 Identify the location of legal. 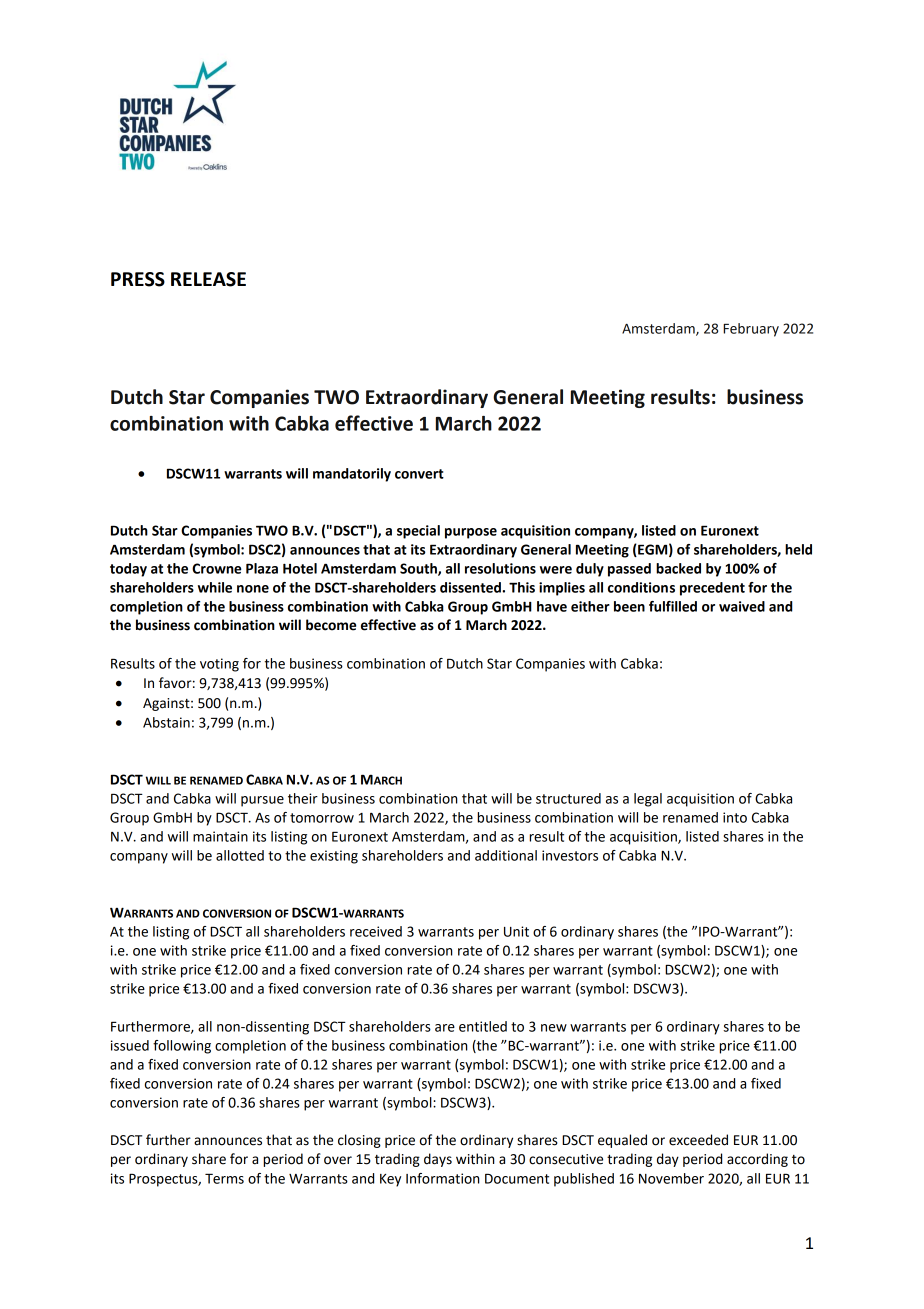
(648, 800).
